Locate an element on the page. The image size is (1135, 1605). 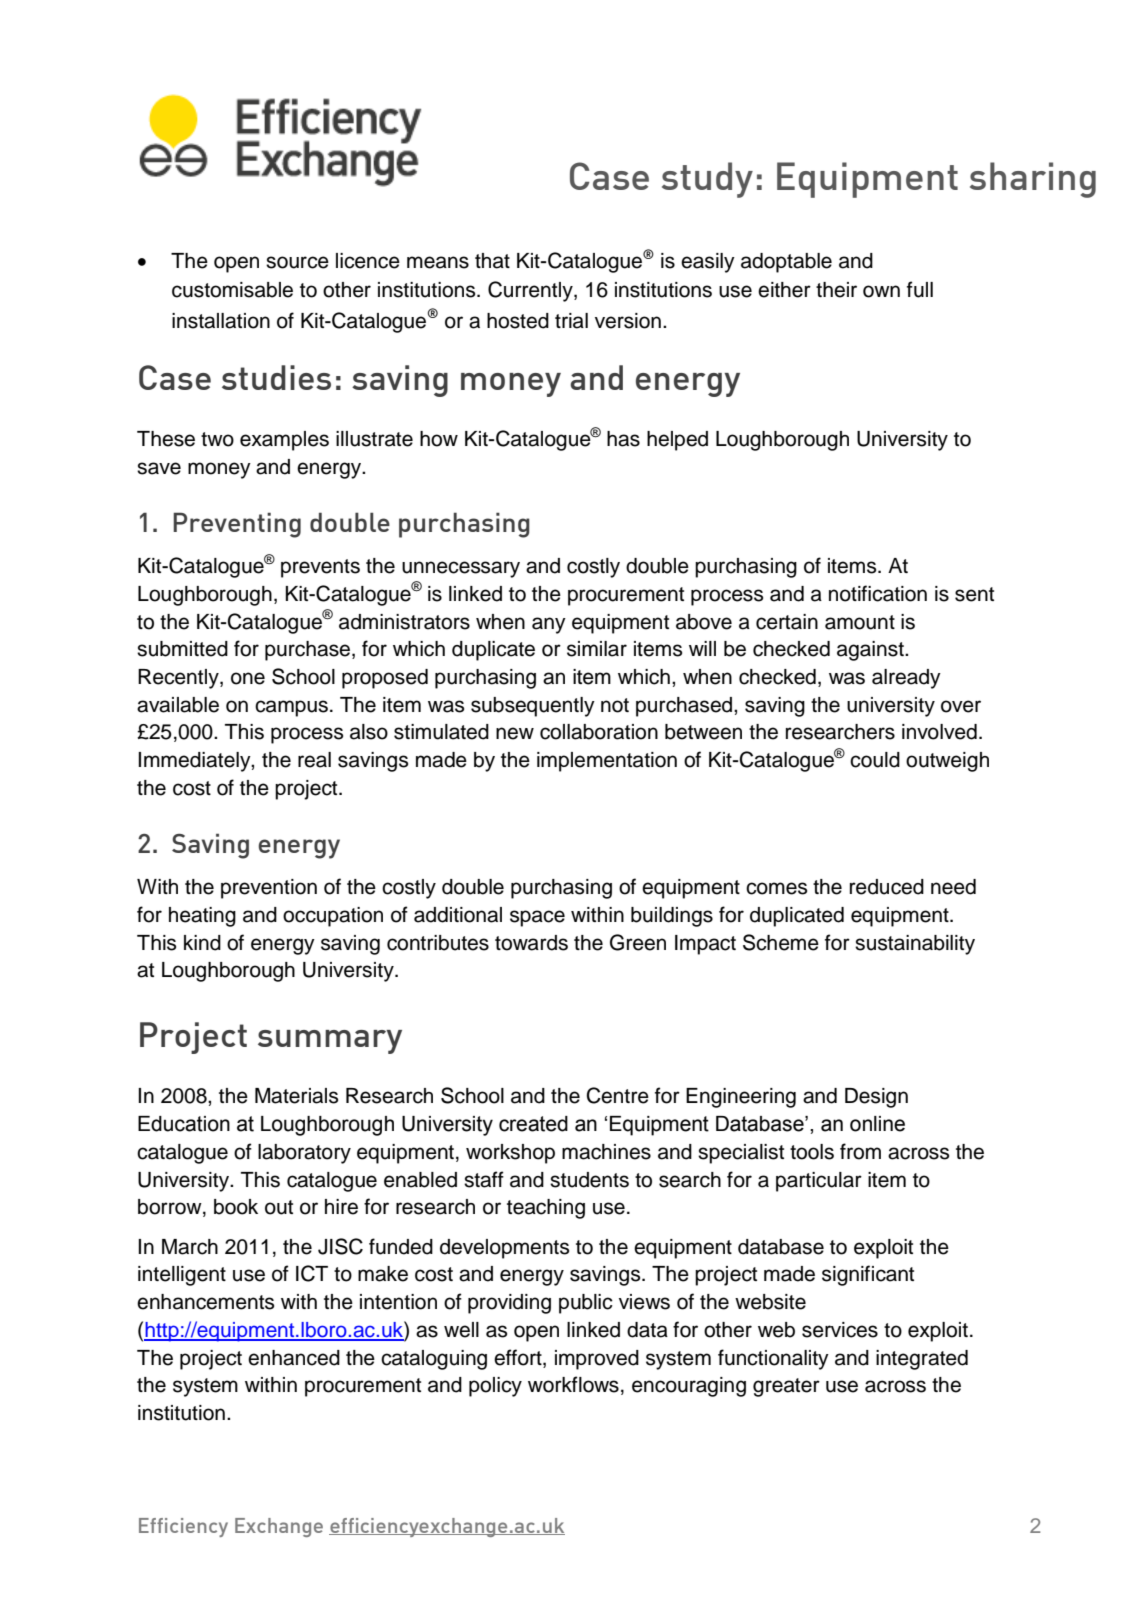
implementation is located at coordinates (607, 762).
